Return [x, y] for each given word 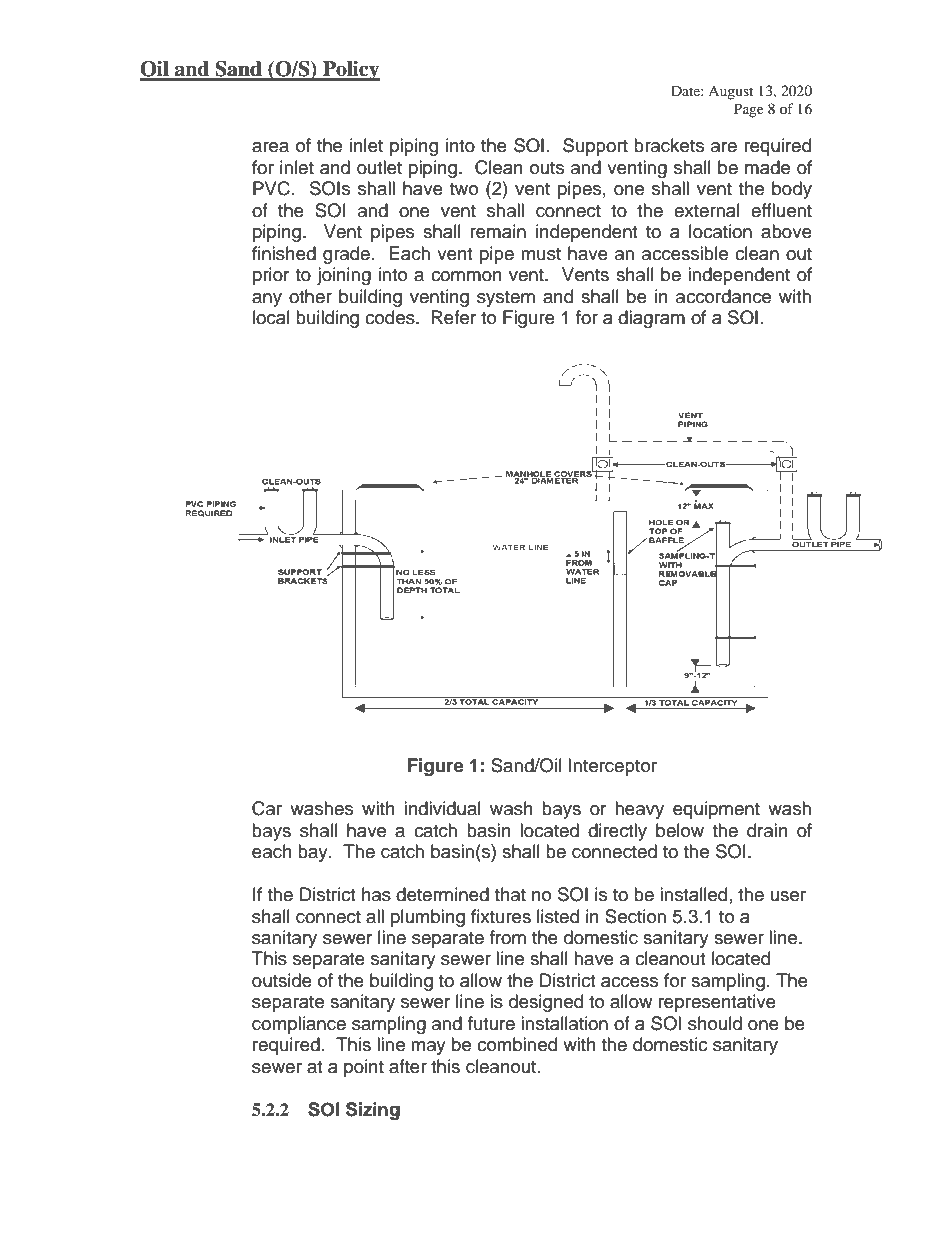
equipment [716, 810]
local [271, 317]
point [364, 1068]
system [506, 299]
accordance [723, 296]
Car [267, 808]
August [730, 93]
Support [595, 147]
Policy [350, 71]
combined [517, 1044]
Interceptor [613, 767]
